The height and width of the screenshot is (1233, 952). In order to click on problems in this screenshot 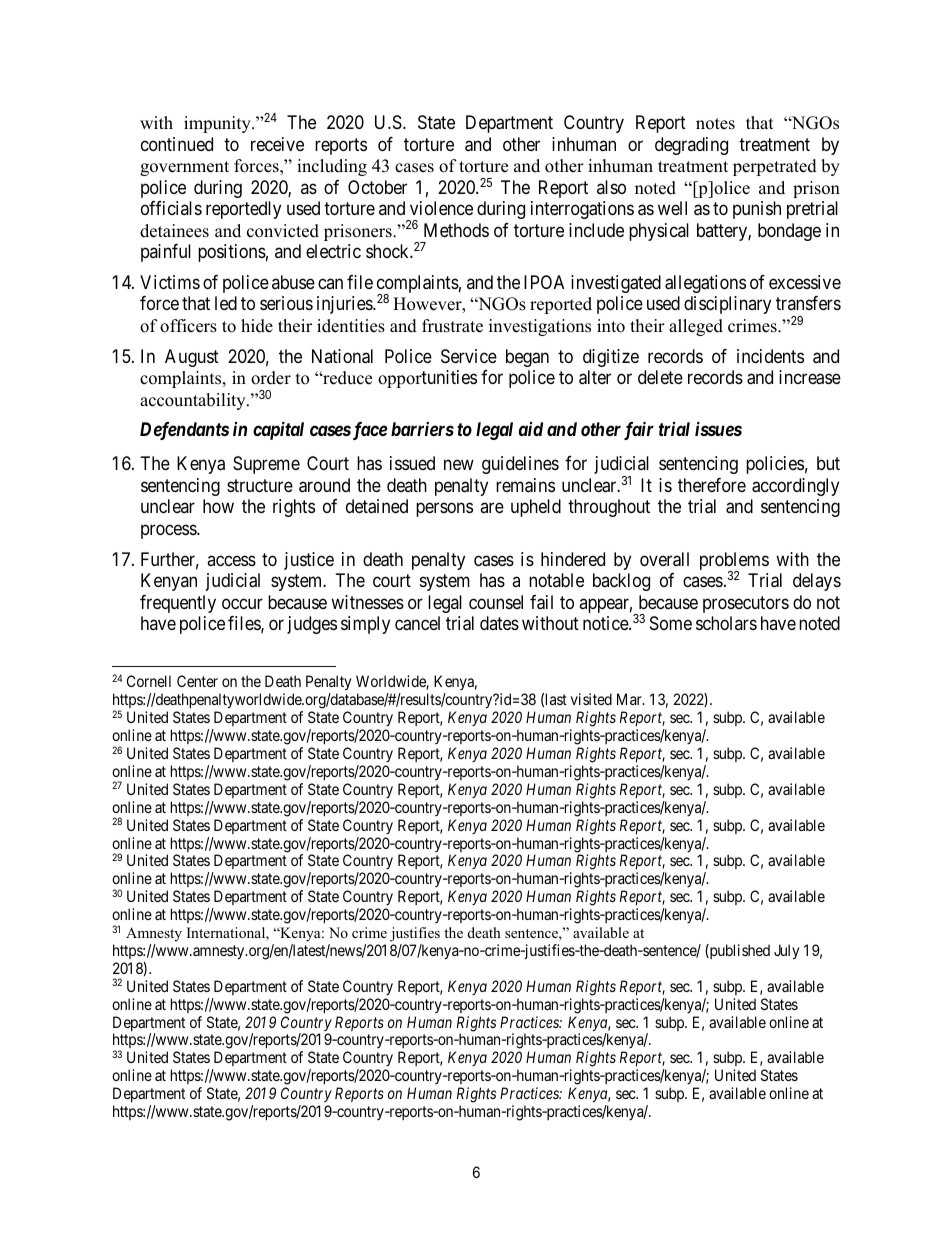, I will do `click(734, 562)`.
